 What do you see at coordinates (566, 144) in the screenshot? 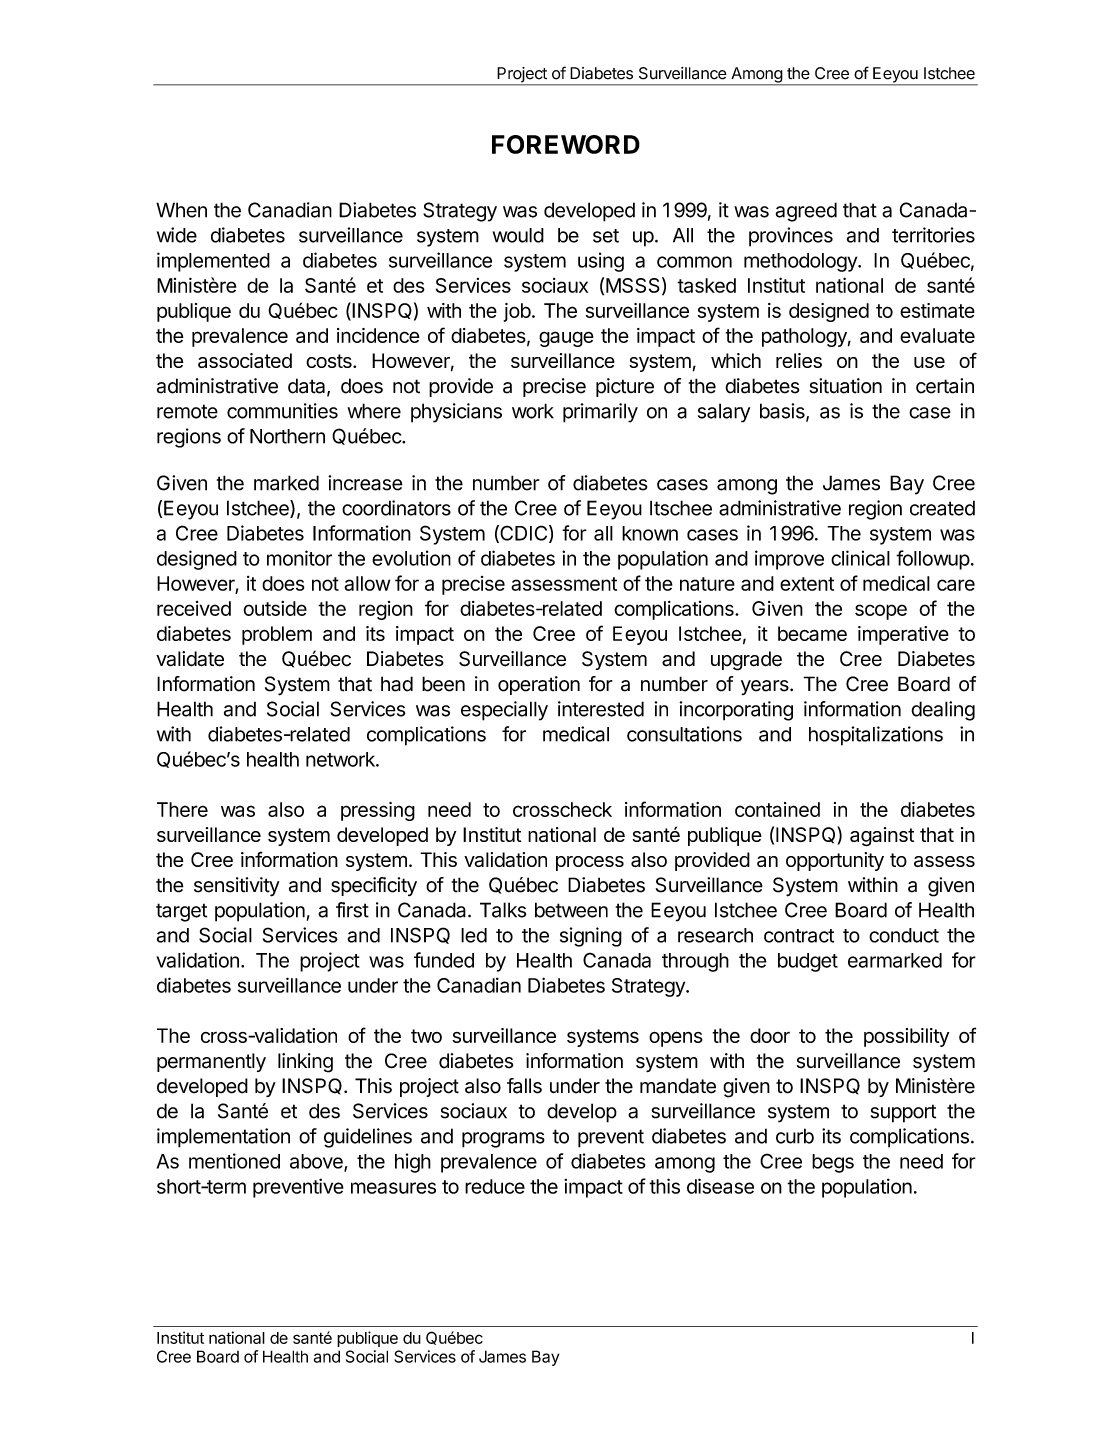
I see `FOREWORD` at bounding box center [566, 144].
